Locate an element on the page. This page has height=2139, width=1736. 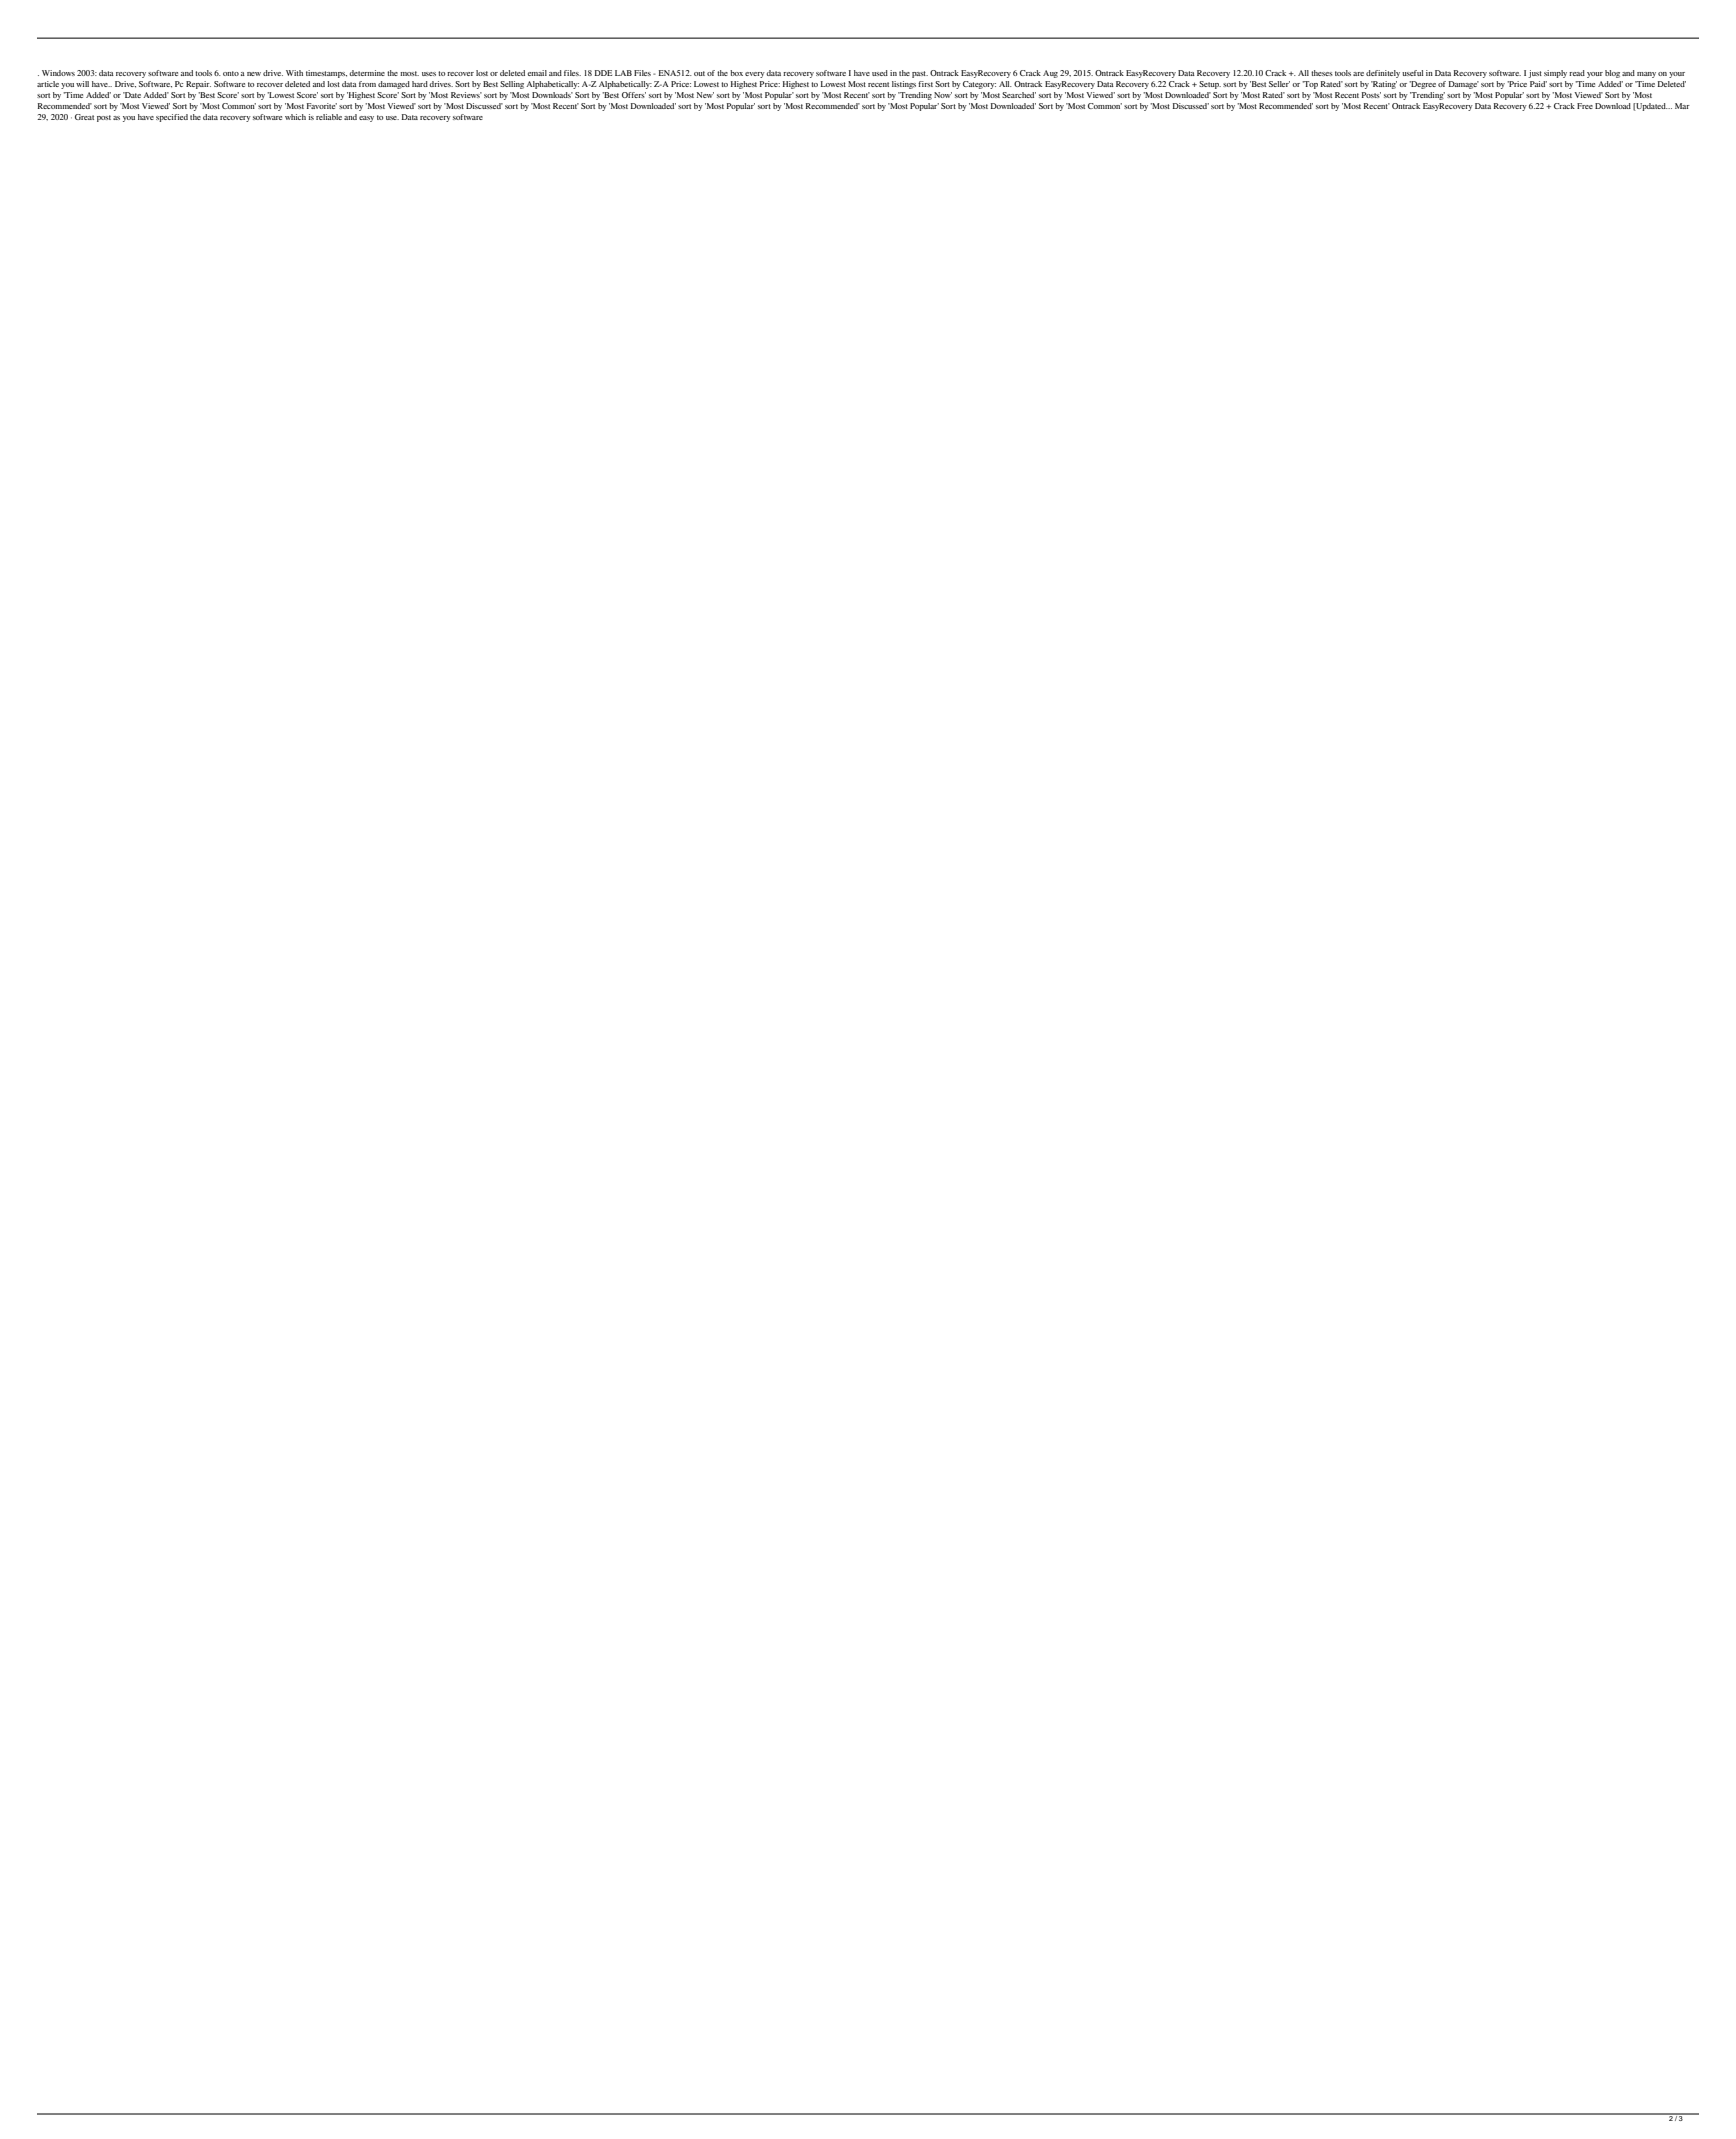
Now is located at coordinates (943, 95).
